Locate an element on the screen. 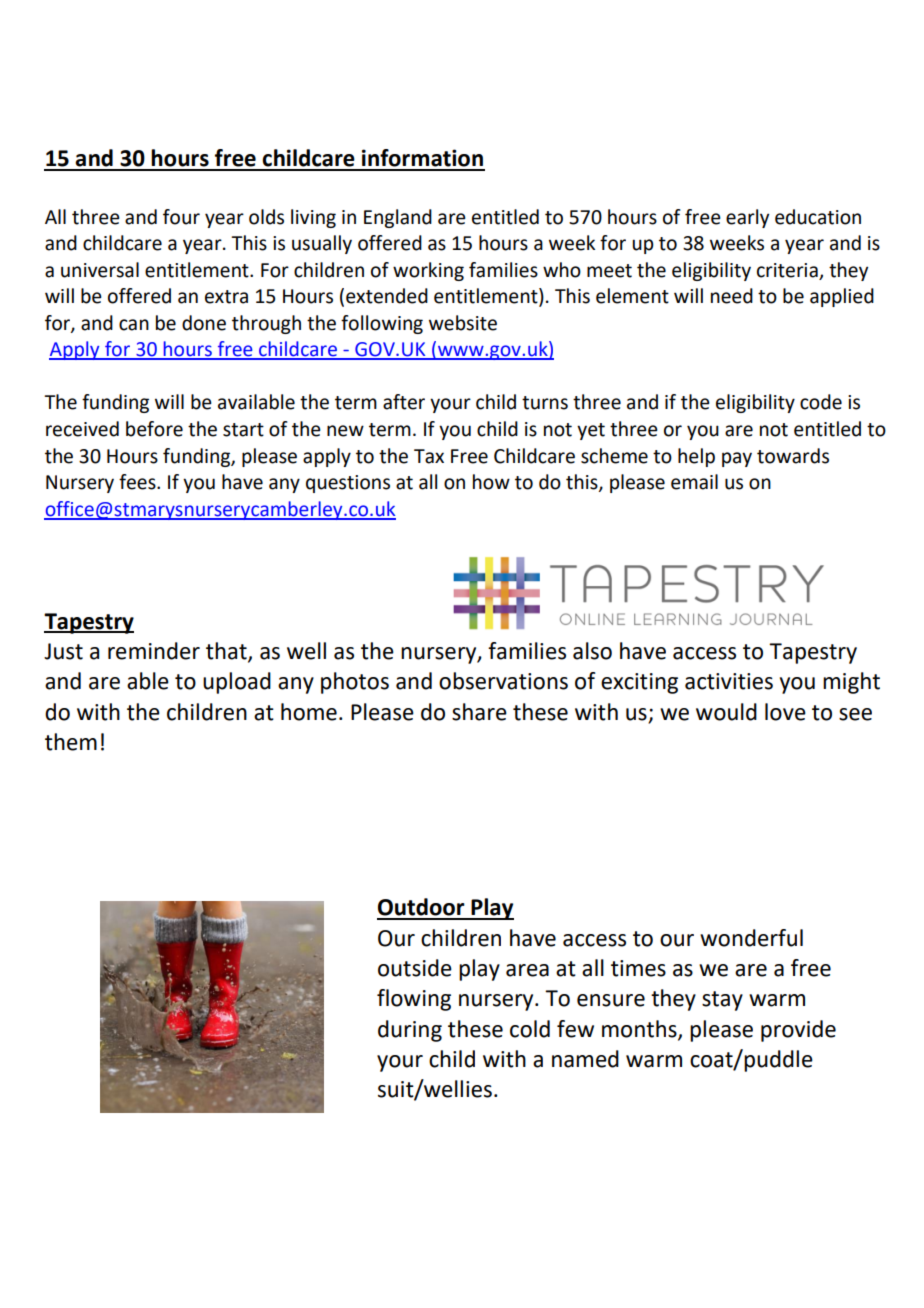 The image size is (924, 1308). pay is located at coordinates (737, 459).
